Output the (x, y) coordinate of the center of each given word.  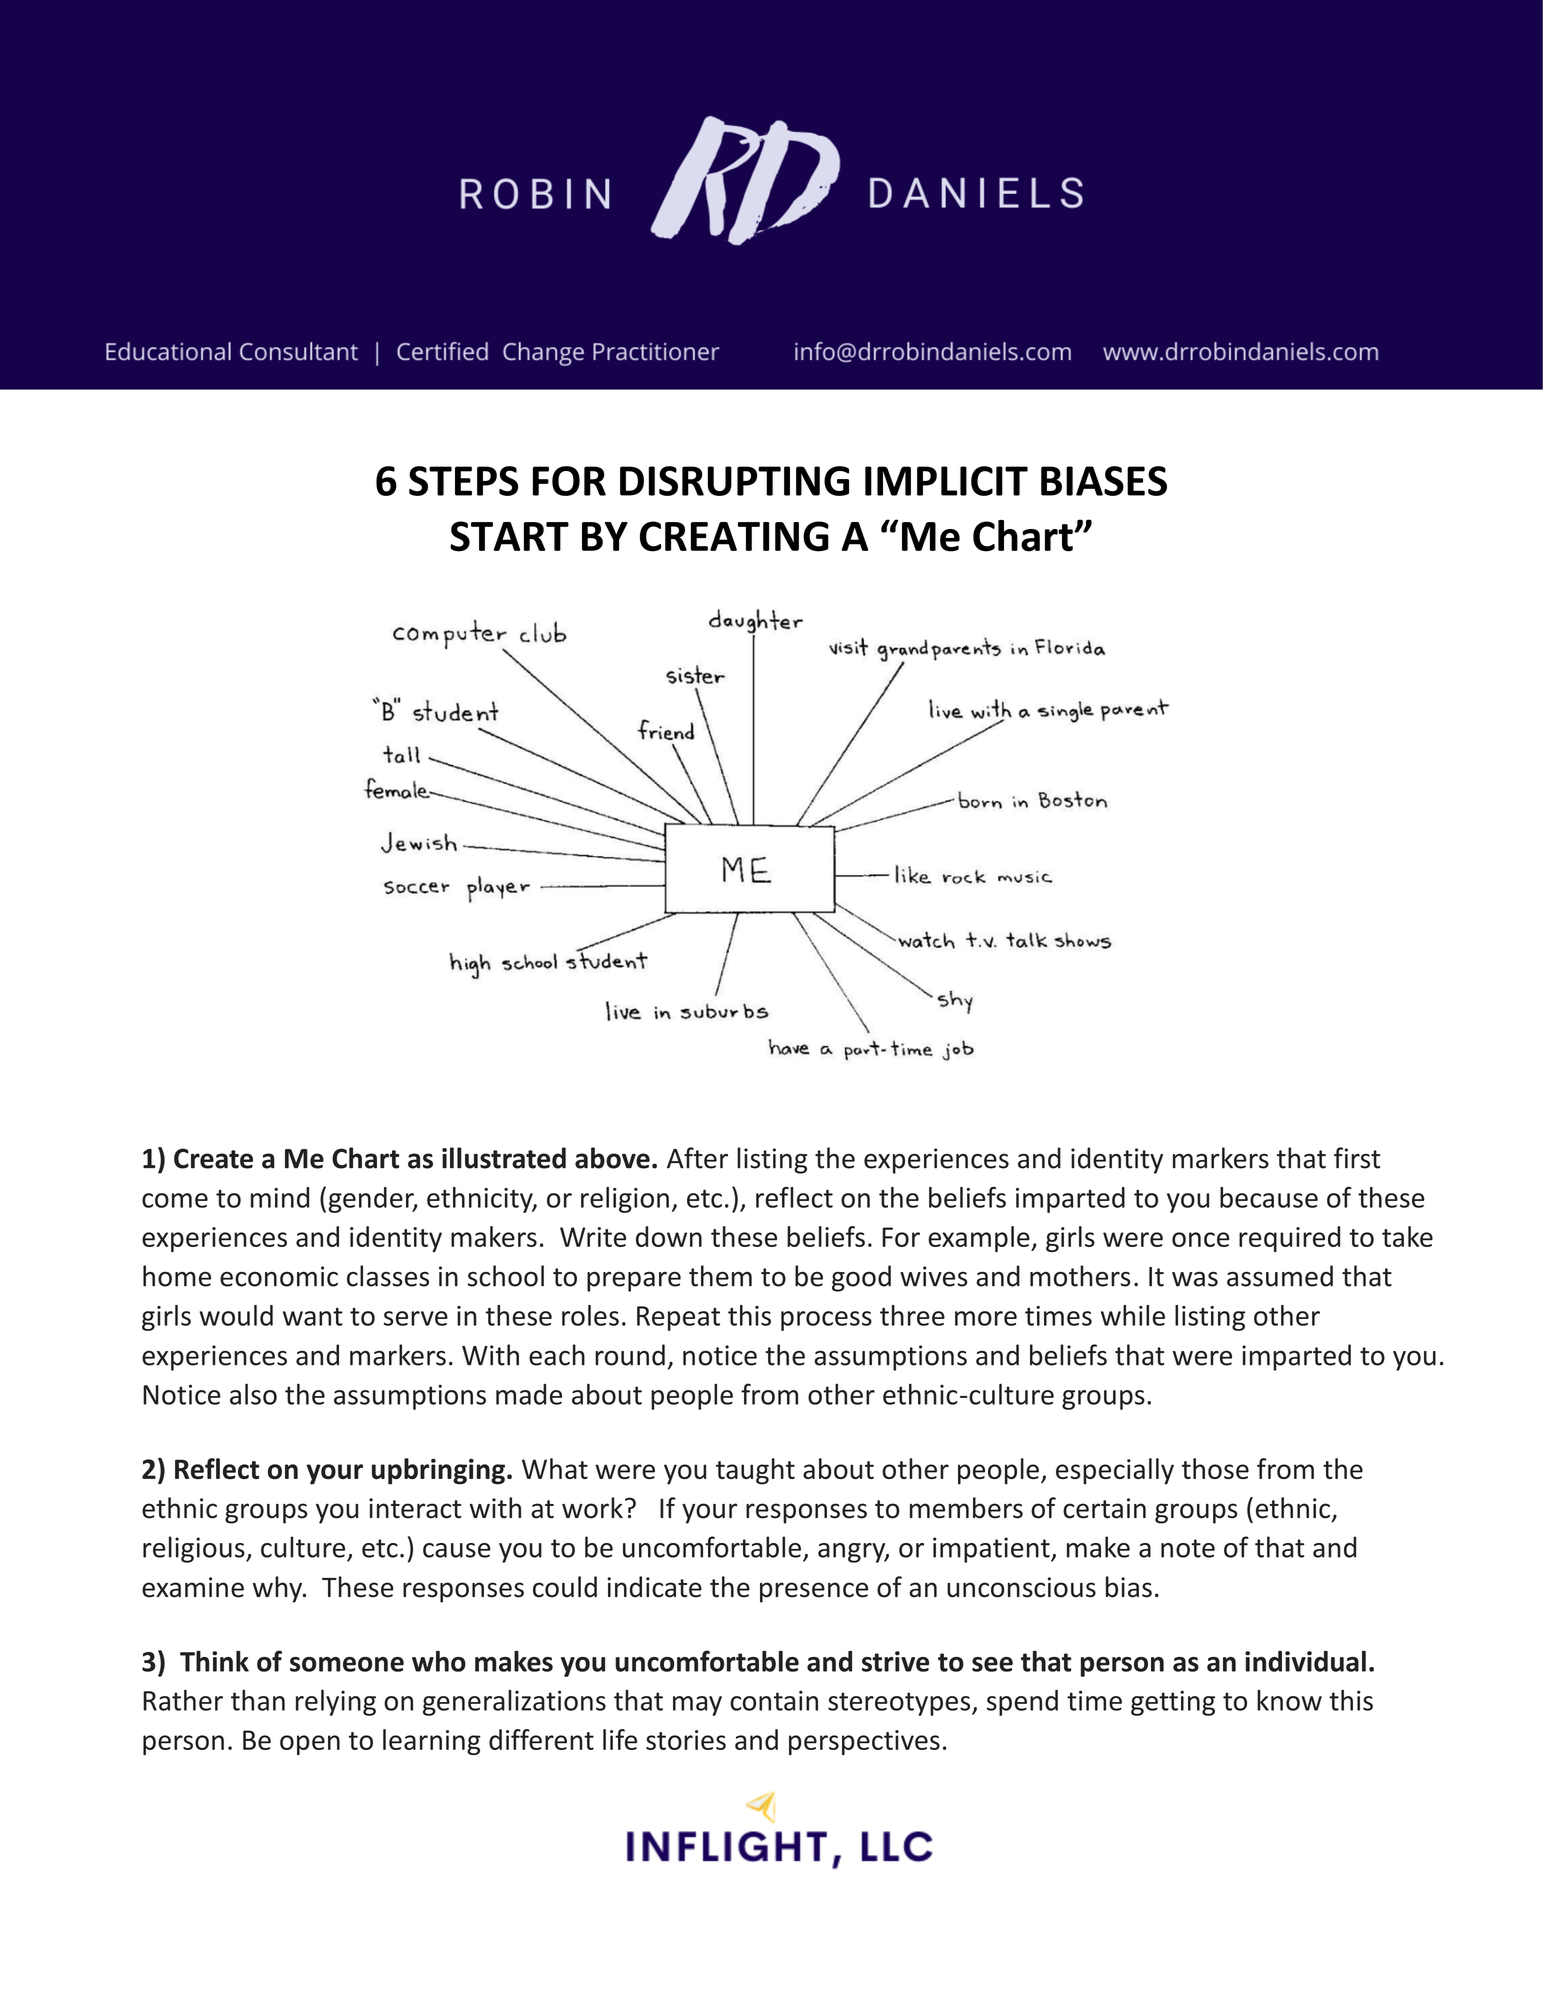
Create (213, 1158)
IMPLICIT (946, 481)
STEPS (463, 481)
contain (774, 1700)
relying (336, 1702)
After (697, 1158)
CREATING (734, 536)
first (1357, 1158)
